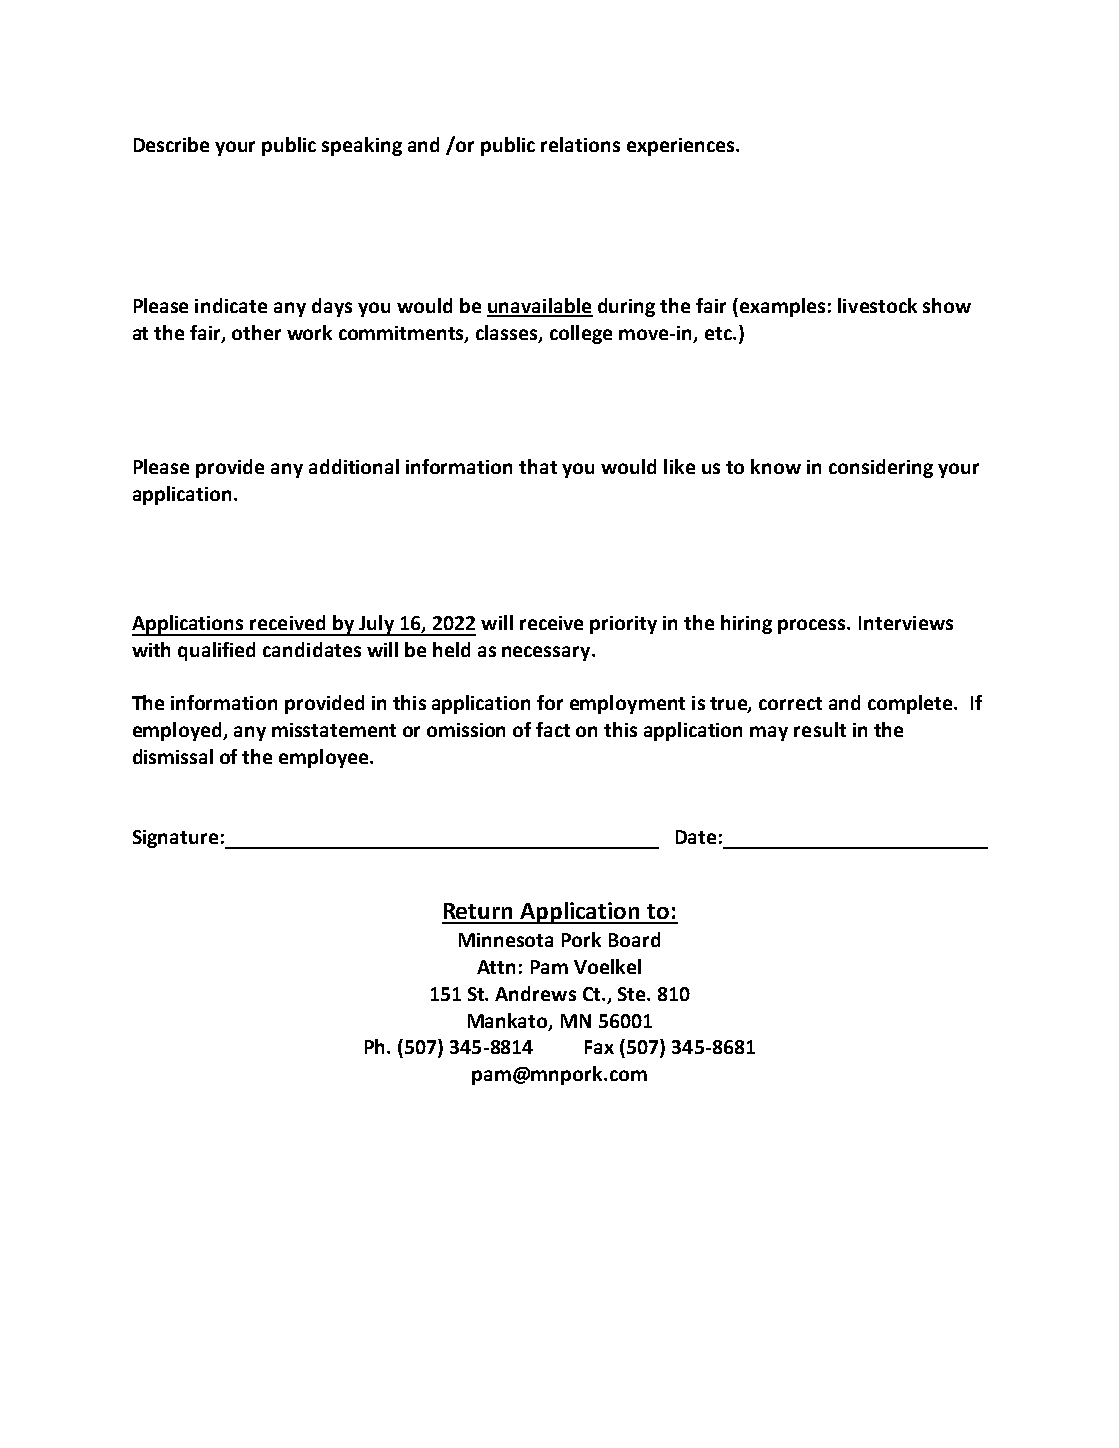 The width and height of the document is (1119, 1448). I want to click on fact, so click(553, 729).
